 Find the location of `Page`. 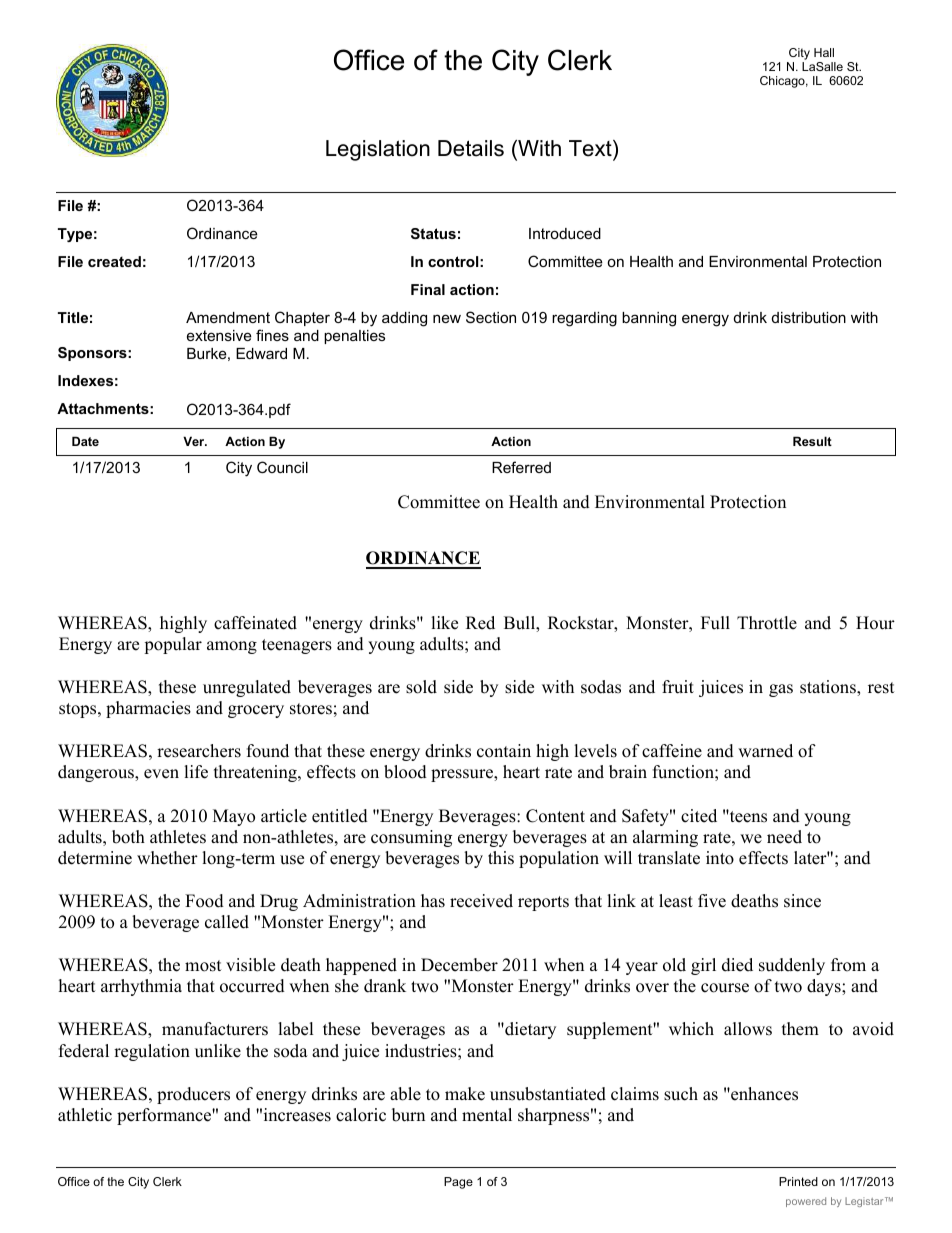

Page is located at coordinates (458, 1183).
